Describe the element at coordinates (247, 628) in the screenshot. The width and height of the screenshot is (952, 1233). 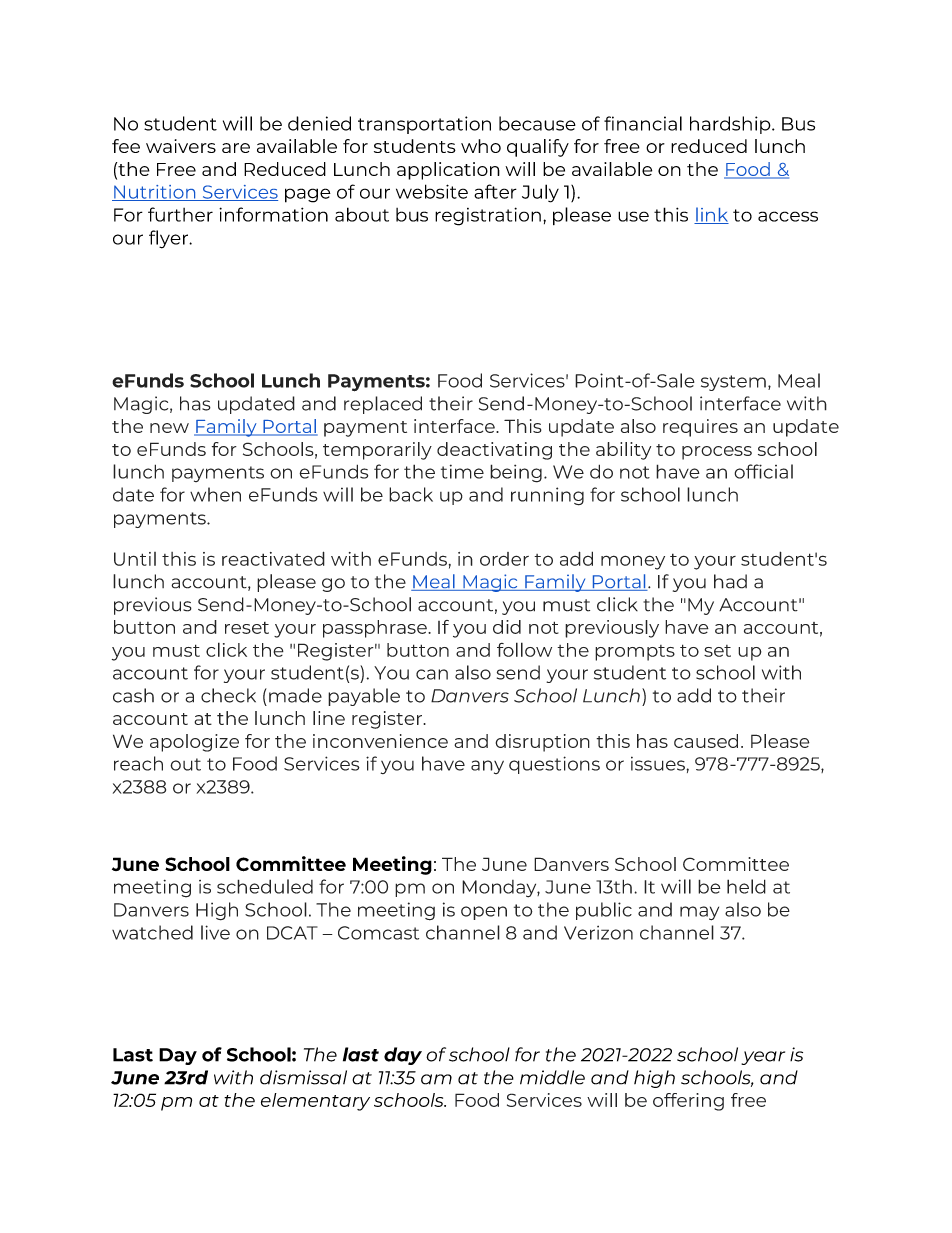
I see `reset` at that location.
